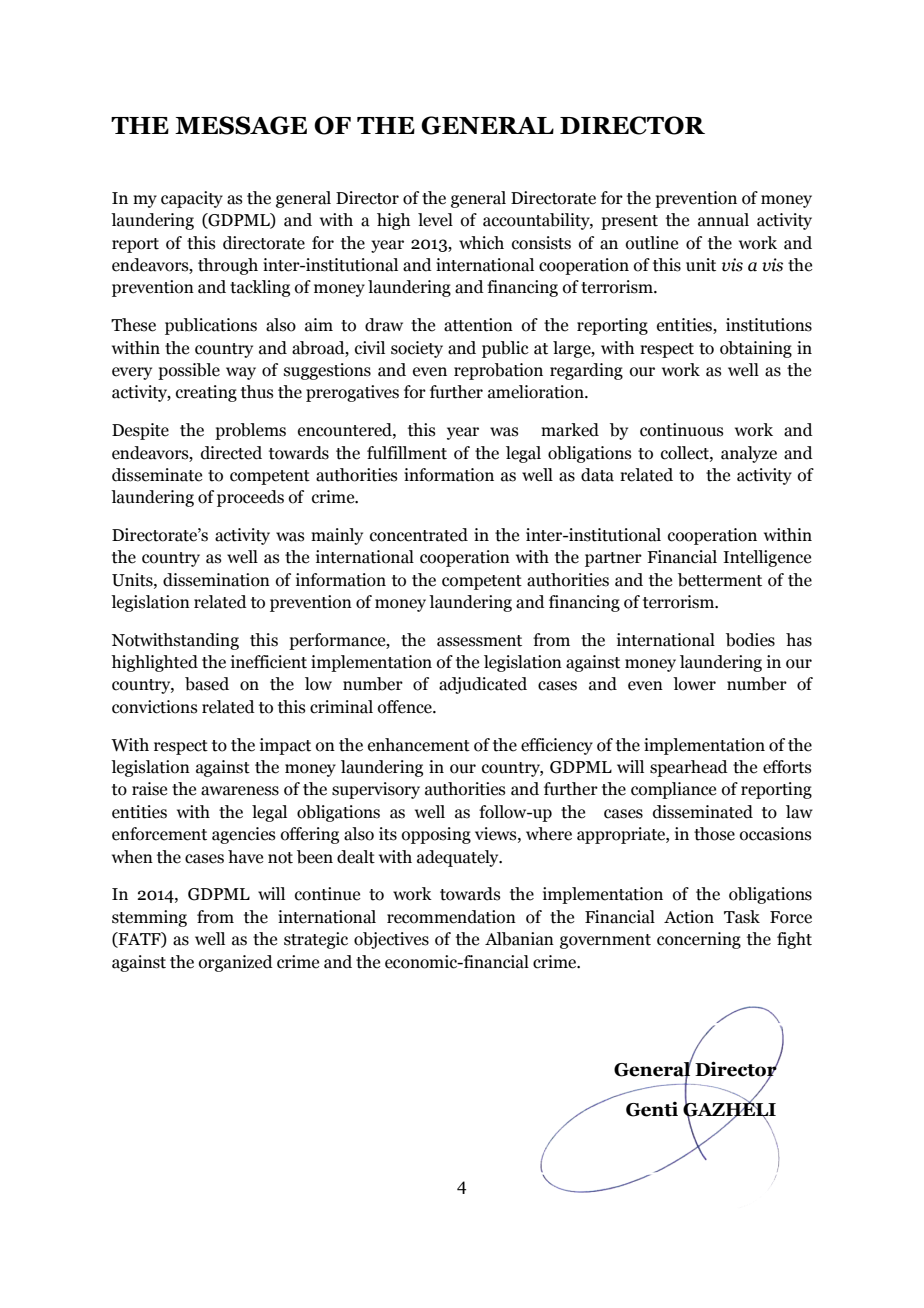 The height and width of the page is (1308, 924). What do you see at coordinates (241, 125) in the page?
I see `MESSAGE` at bounding box center [241, 125].
